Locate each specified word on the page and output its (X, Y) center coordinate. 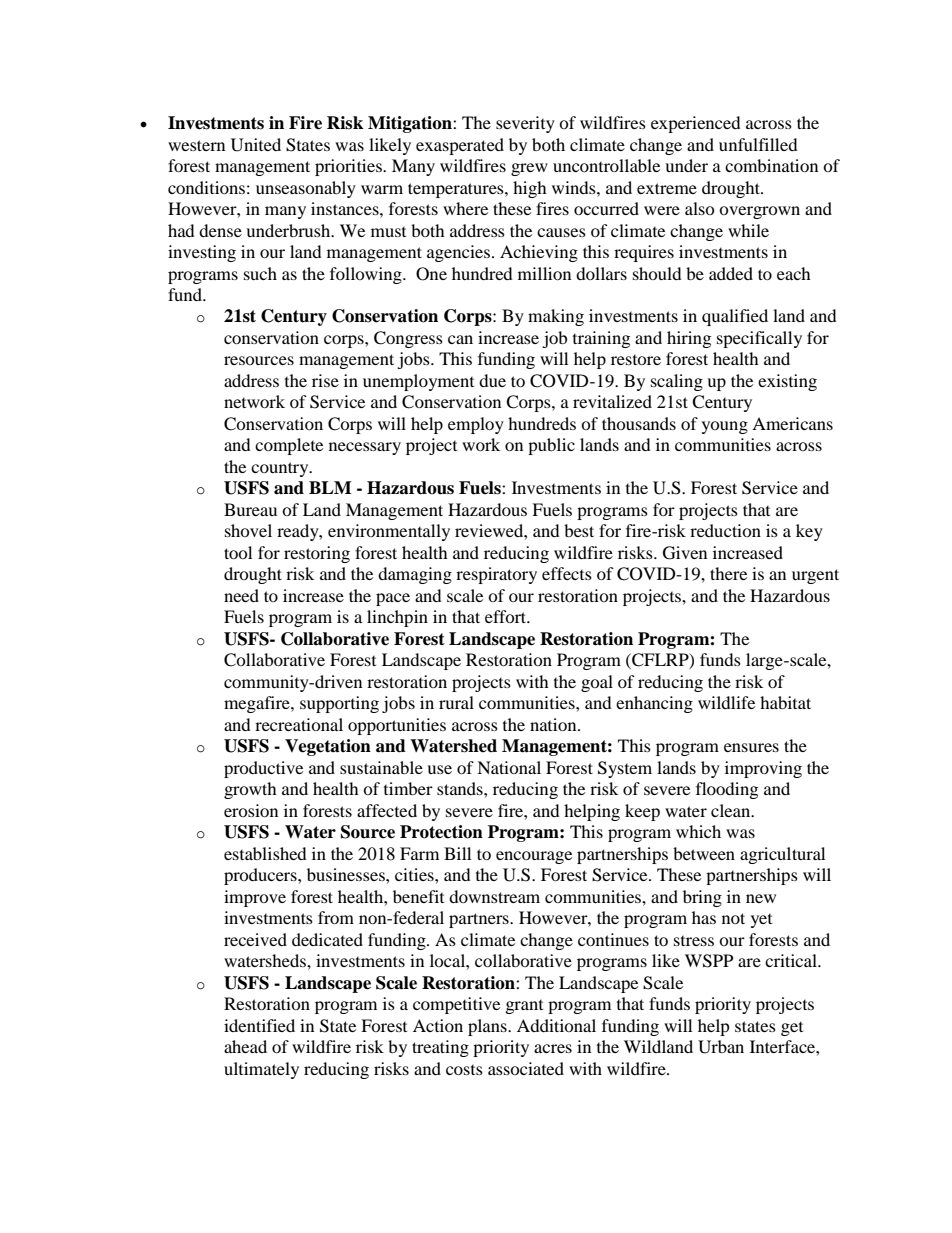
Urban (721, 1047)
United (256, 145)
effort (507, 616)
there (728, 573)
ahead (245, 1046)
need (241, 595)
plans (488, 1027)
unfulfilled (758, 144)
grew (529, 169)
